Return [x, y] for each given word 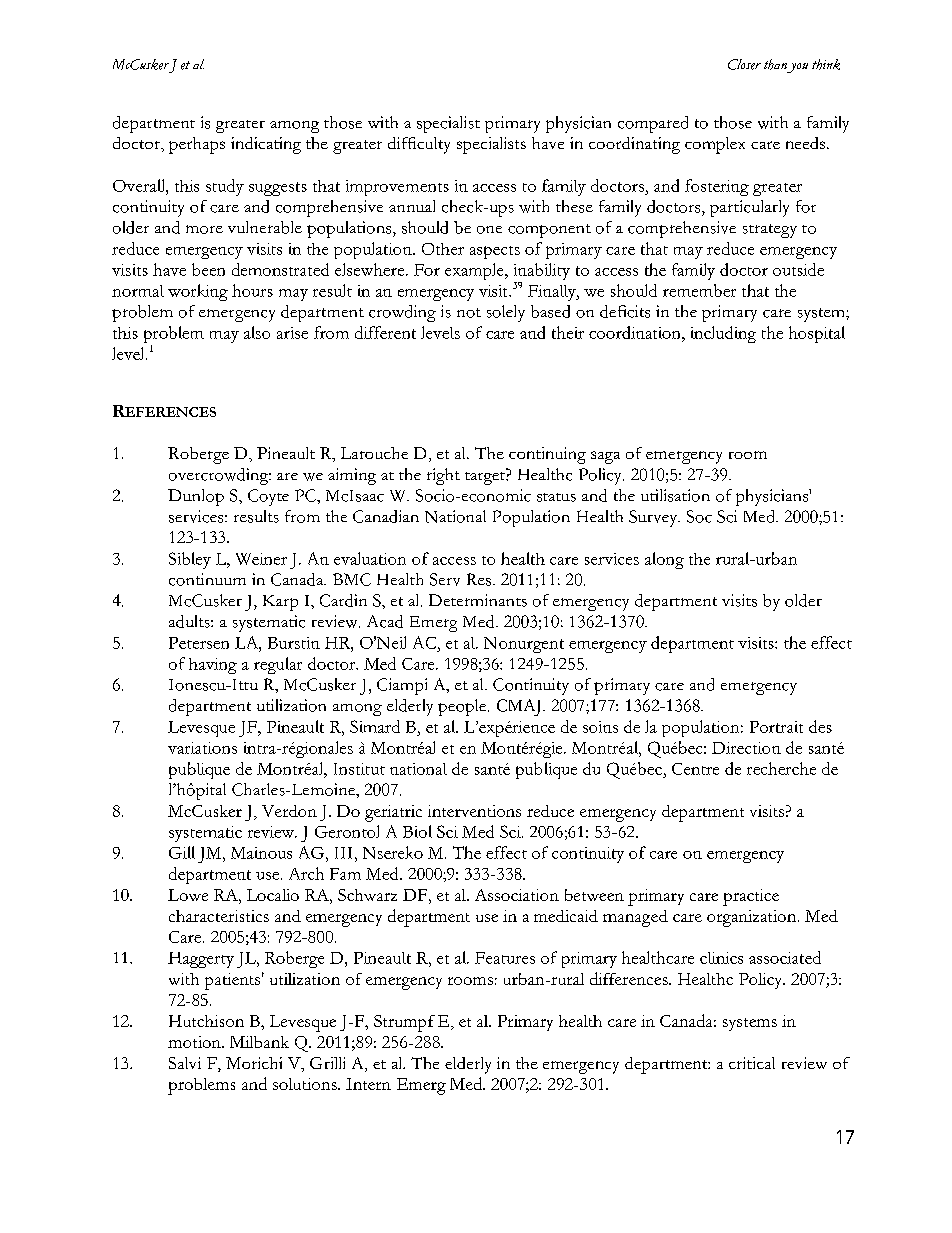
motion [195, 1042]
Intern [368, 1084]
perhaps [197, 145]
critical [752, 1063]
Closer [744, 64]
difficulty [419, 145]
